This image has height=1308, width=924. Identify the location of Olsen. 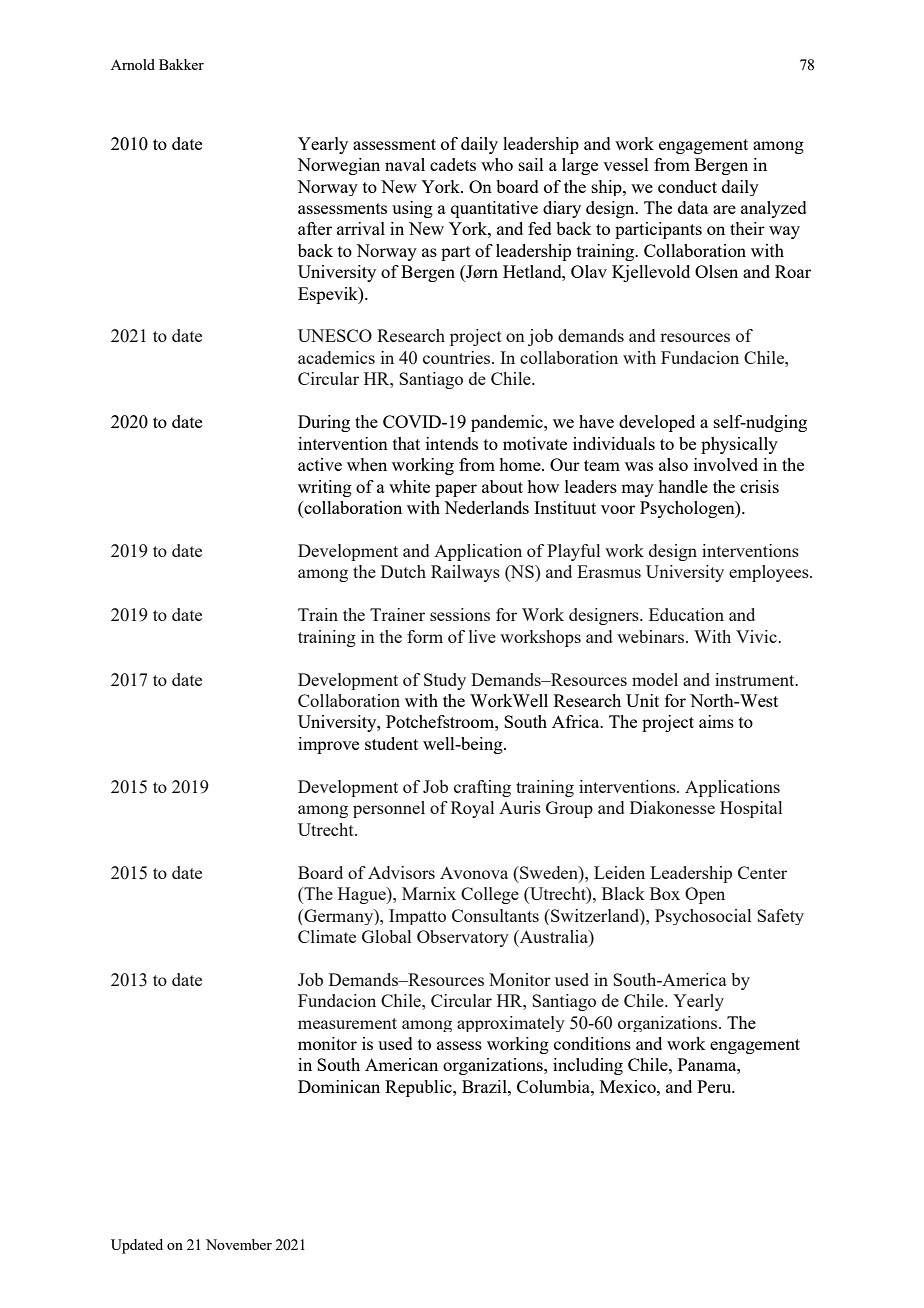
(716, 271).
